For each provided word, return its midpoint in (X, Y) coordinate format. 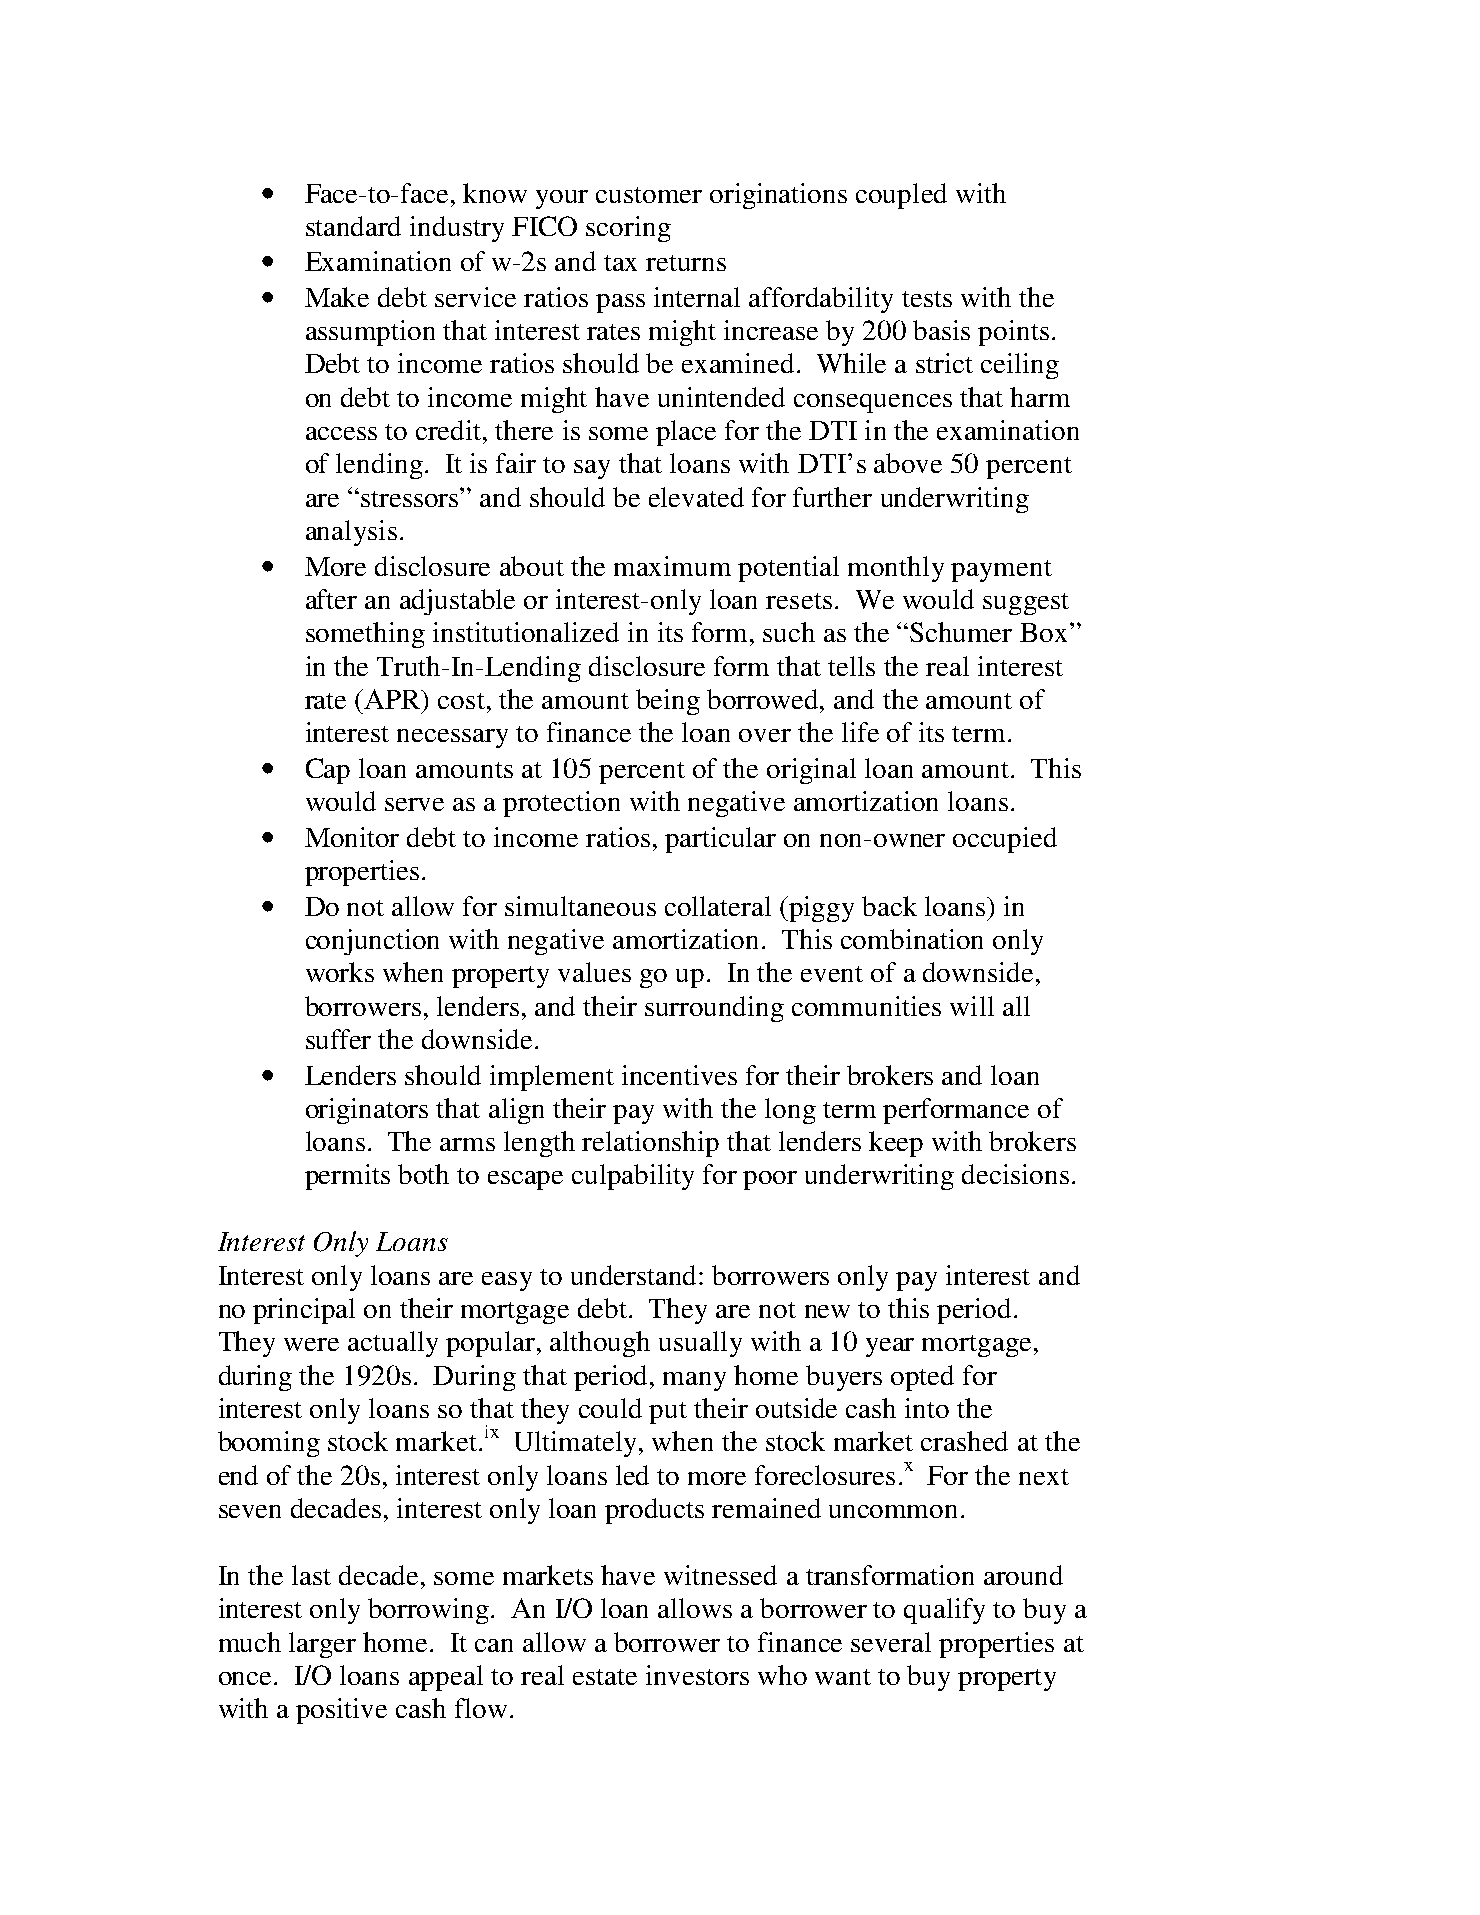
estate (605, 1677)
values (594, 972)
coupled (901, 196)
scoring (628, 229)
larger (322, 1645)
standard (353, 226)
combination (912, 939)
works (340, 972)
